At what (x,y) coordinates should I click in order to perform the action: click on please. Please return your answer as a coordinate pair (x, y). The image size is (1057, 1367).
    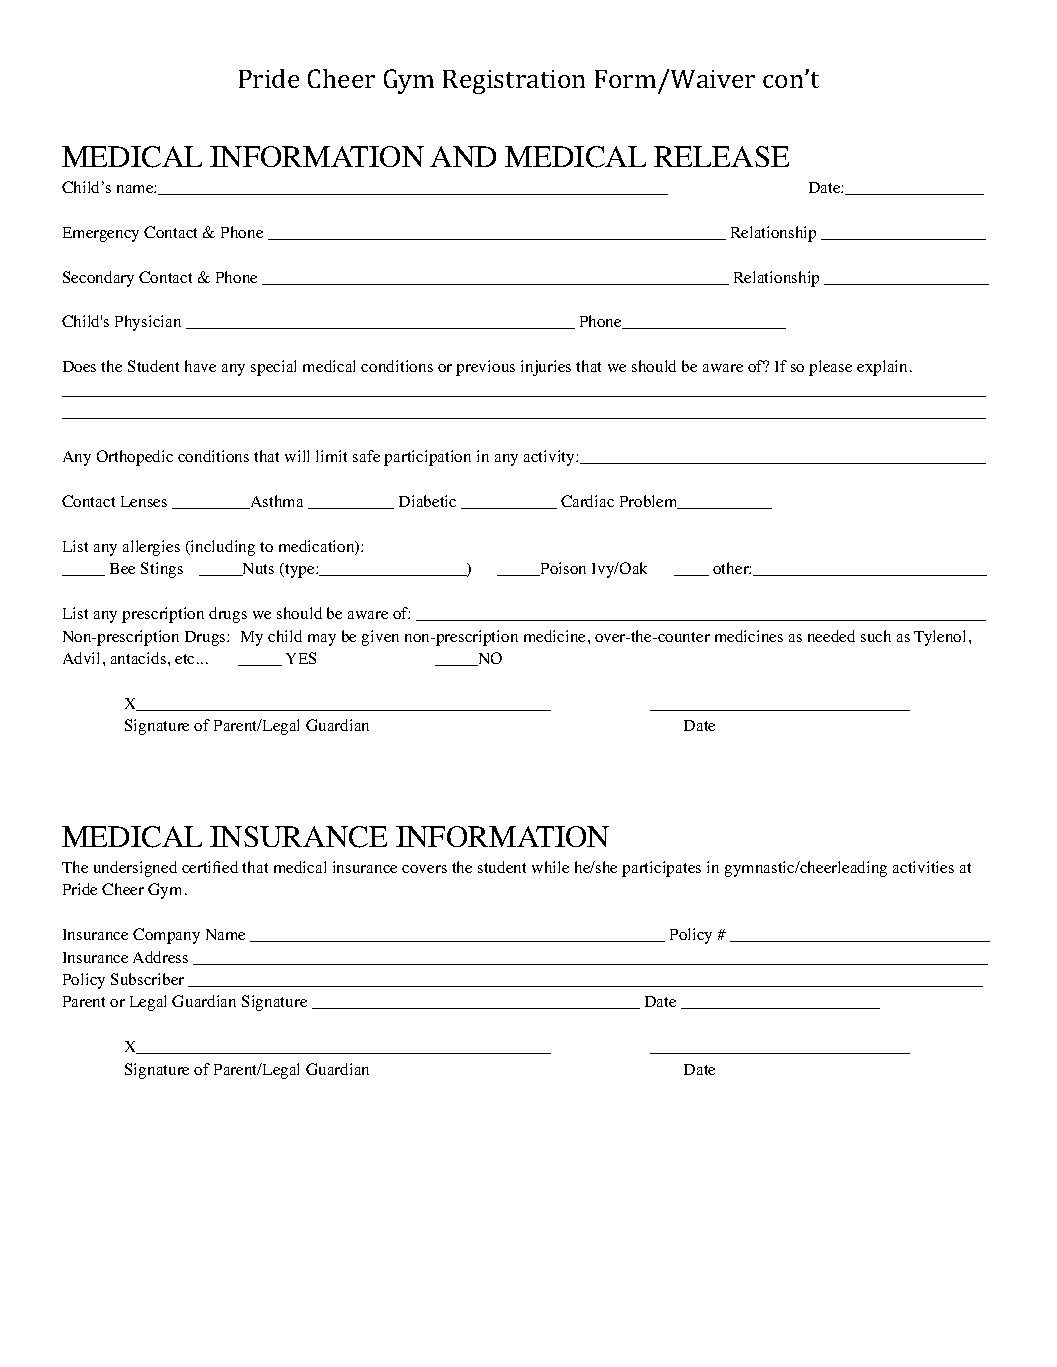
    Looking at the image, I should click on (830, 368).
